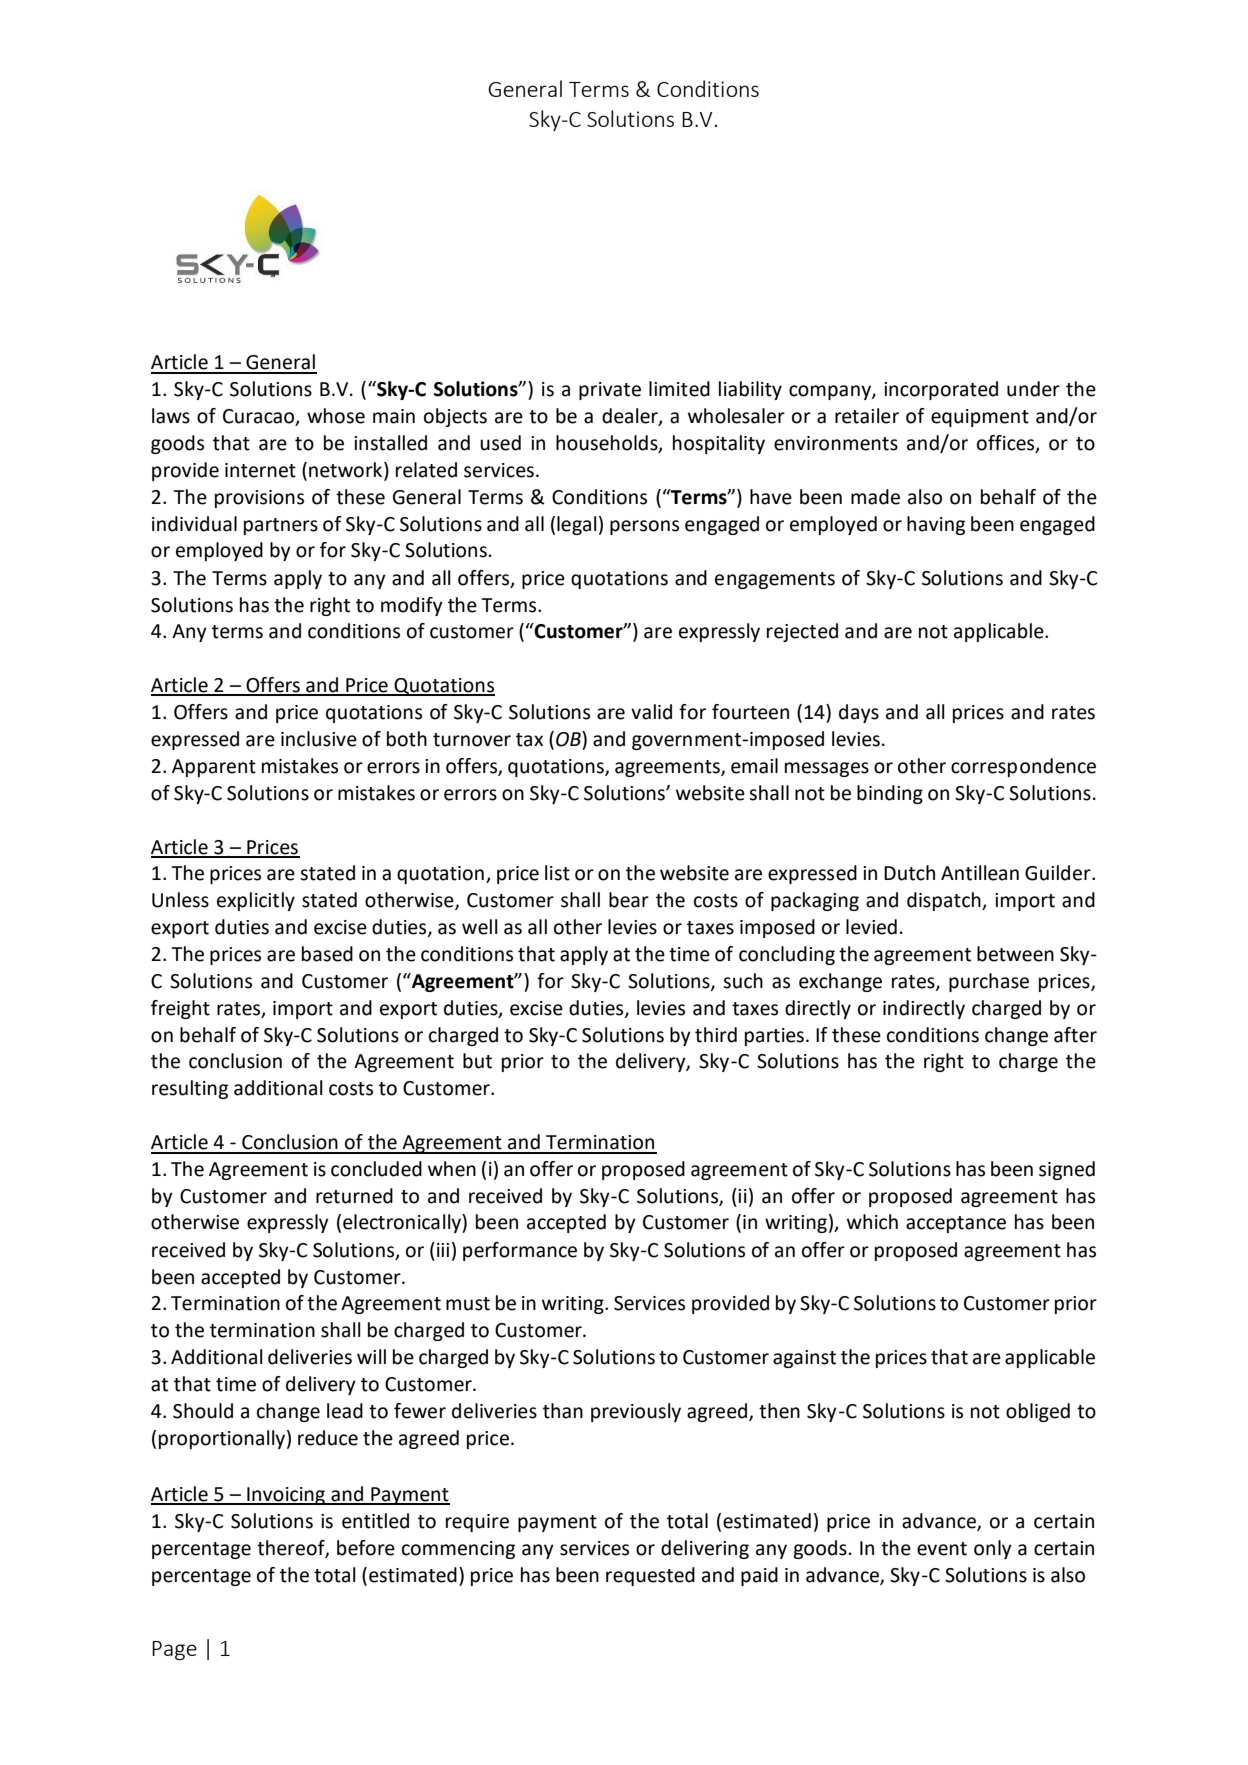  Describe the element at coordinates (610, 391) in the screenshot. I see `private` at that location.
